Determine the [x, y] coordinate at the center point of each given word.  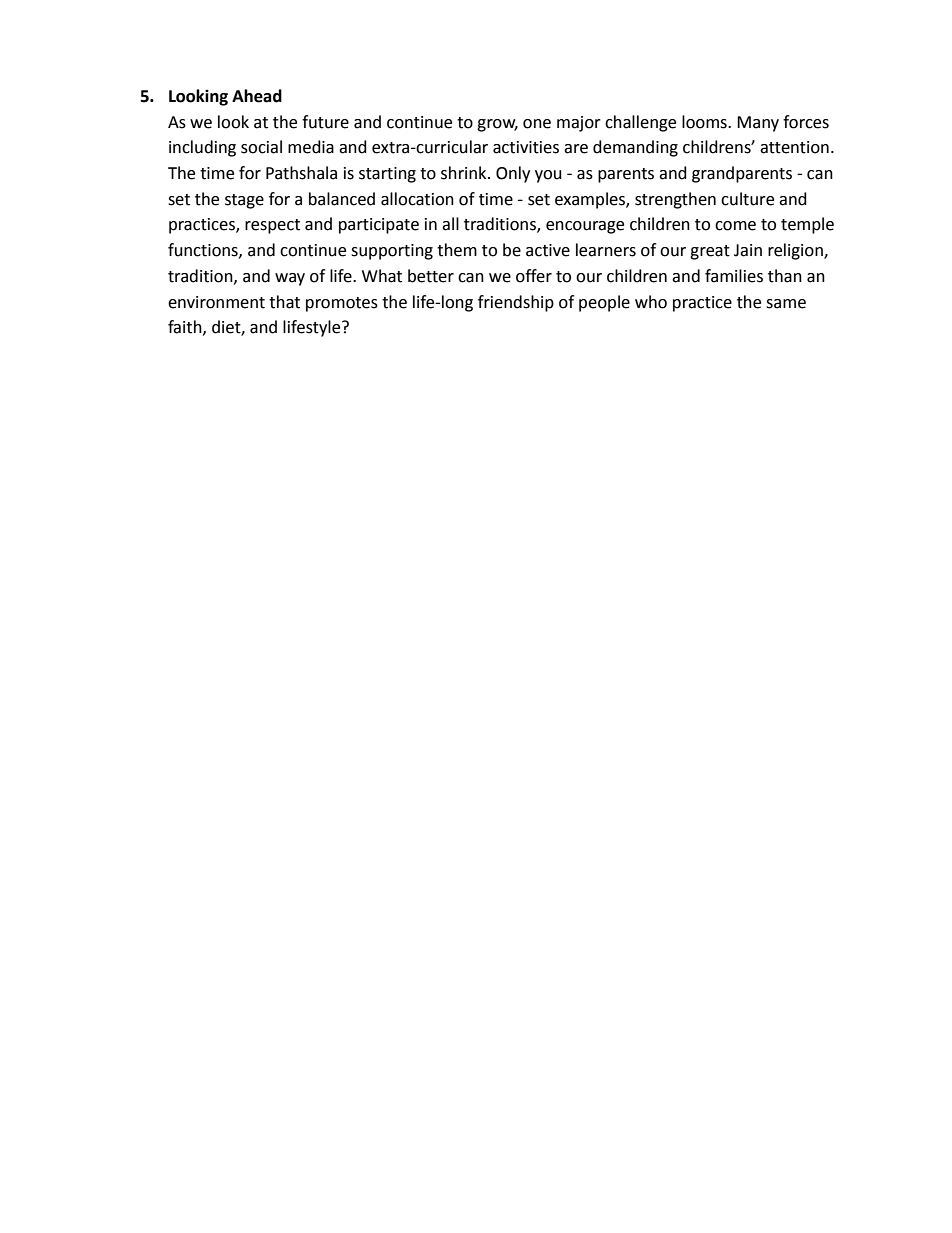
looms [705, 122]
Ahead [257, 96]
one [537, 124]
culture [747, 199]
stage [244, 201]
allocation [417, 199]
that [284, 302]
